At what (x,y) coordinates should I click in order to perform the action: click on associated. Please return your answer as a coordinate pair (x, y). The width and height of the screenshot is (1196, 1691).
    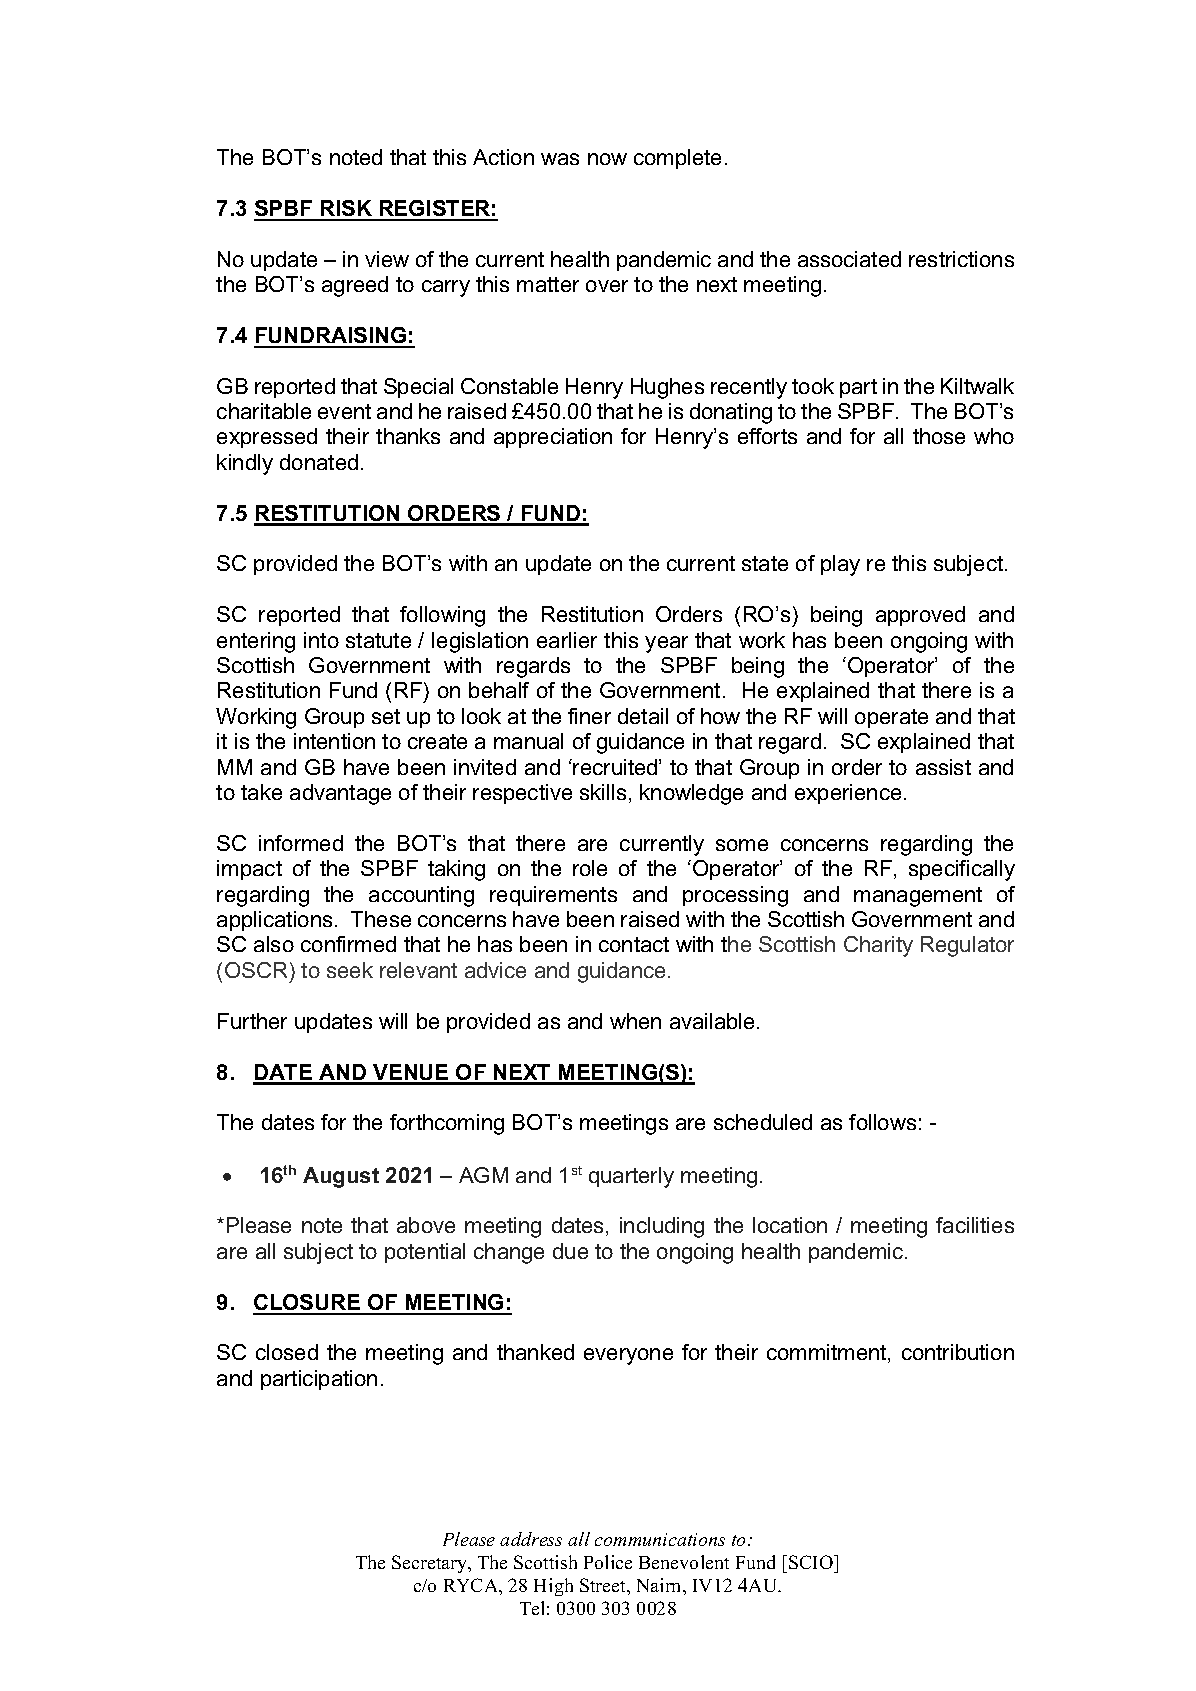
    Looking at the image, I should click on (849, 259).
